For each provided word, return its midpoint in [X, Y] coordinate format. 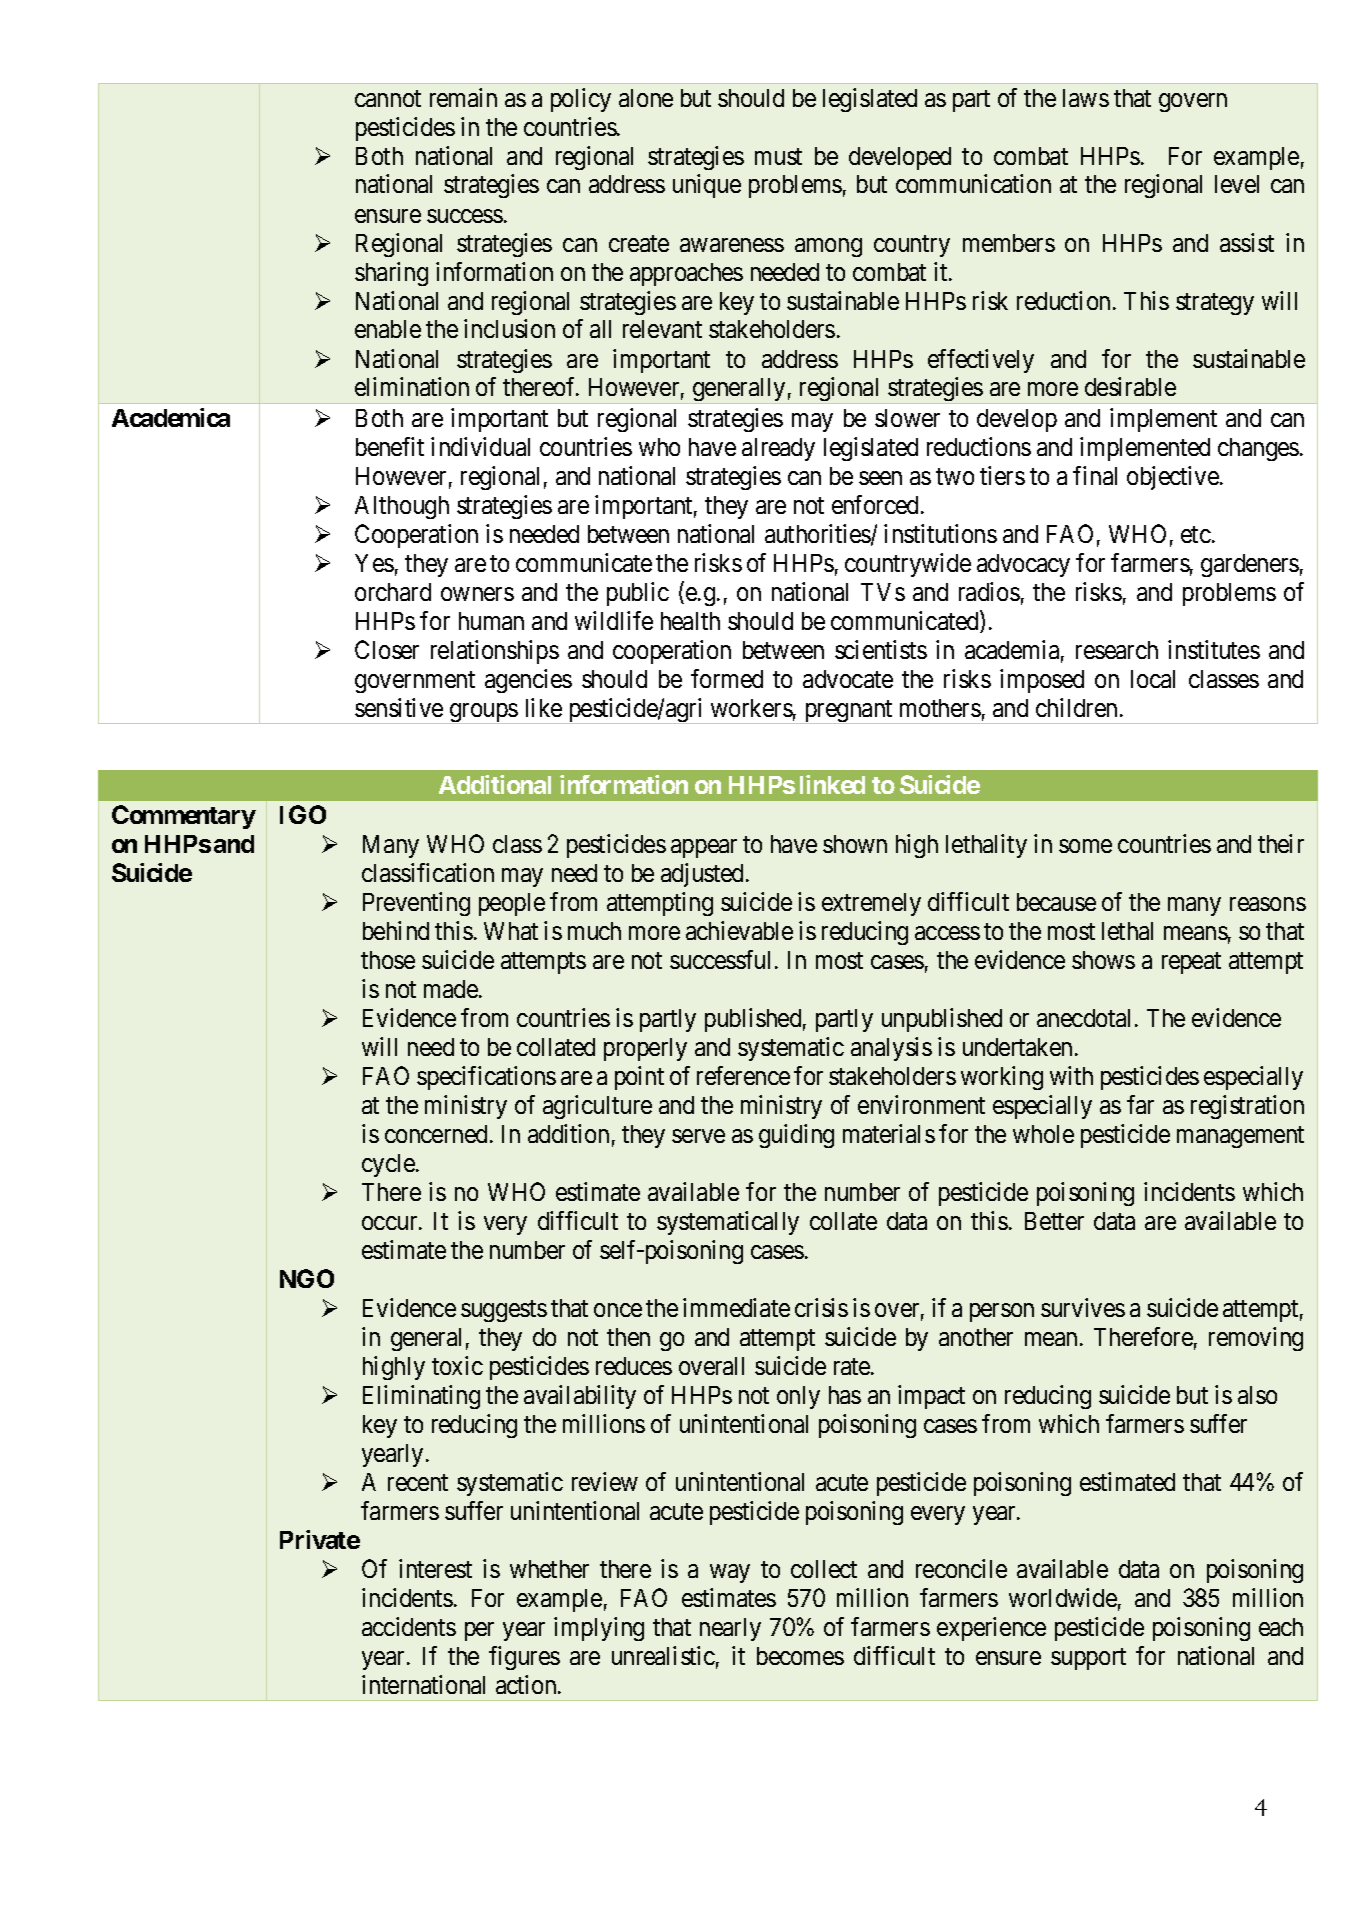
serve [698, 1136]
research [1117, 650]
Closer [387, 649]
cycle [389, 1165]
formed [727, 678]
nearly [730, 1629]
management [1240, 1137]
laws [1086, 98]
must [778, 156]
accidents [409, 1626]
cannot [388, 98]
